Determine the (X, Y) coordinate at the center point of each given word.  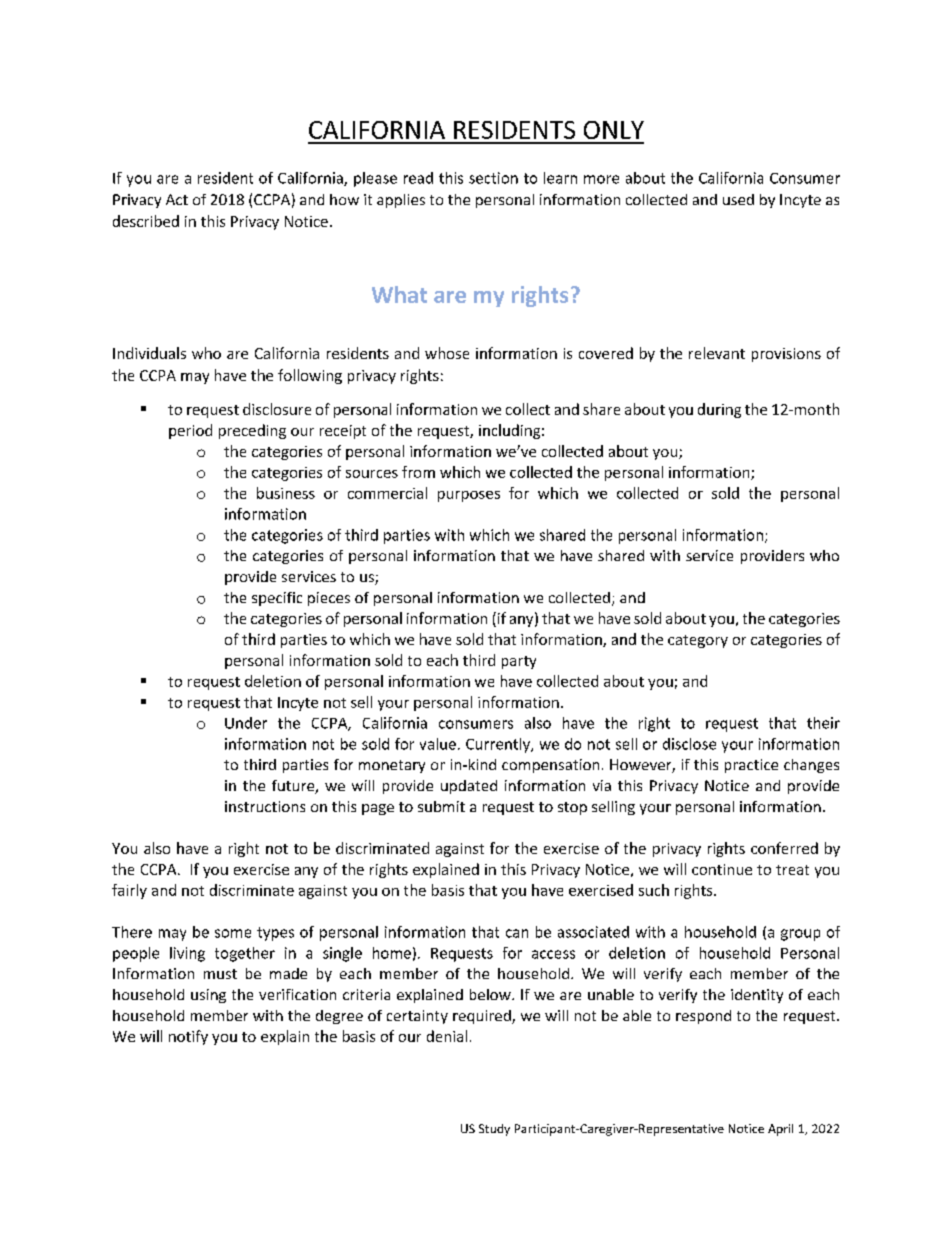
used (738, 199)
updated (469, 787)
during (719, 410)
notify (188, 1037)
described (146, 221)
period (190, 431)
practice (751, 766)
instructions (265, 806)
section (493, 178)
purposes (469, 496)
